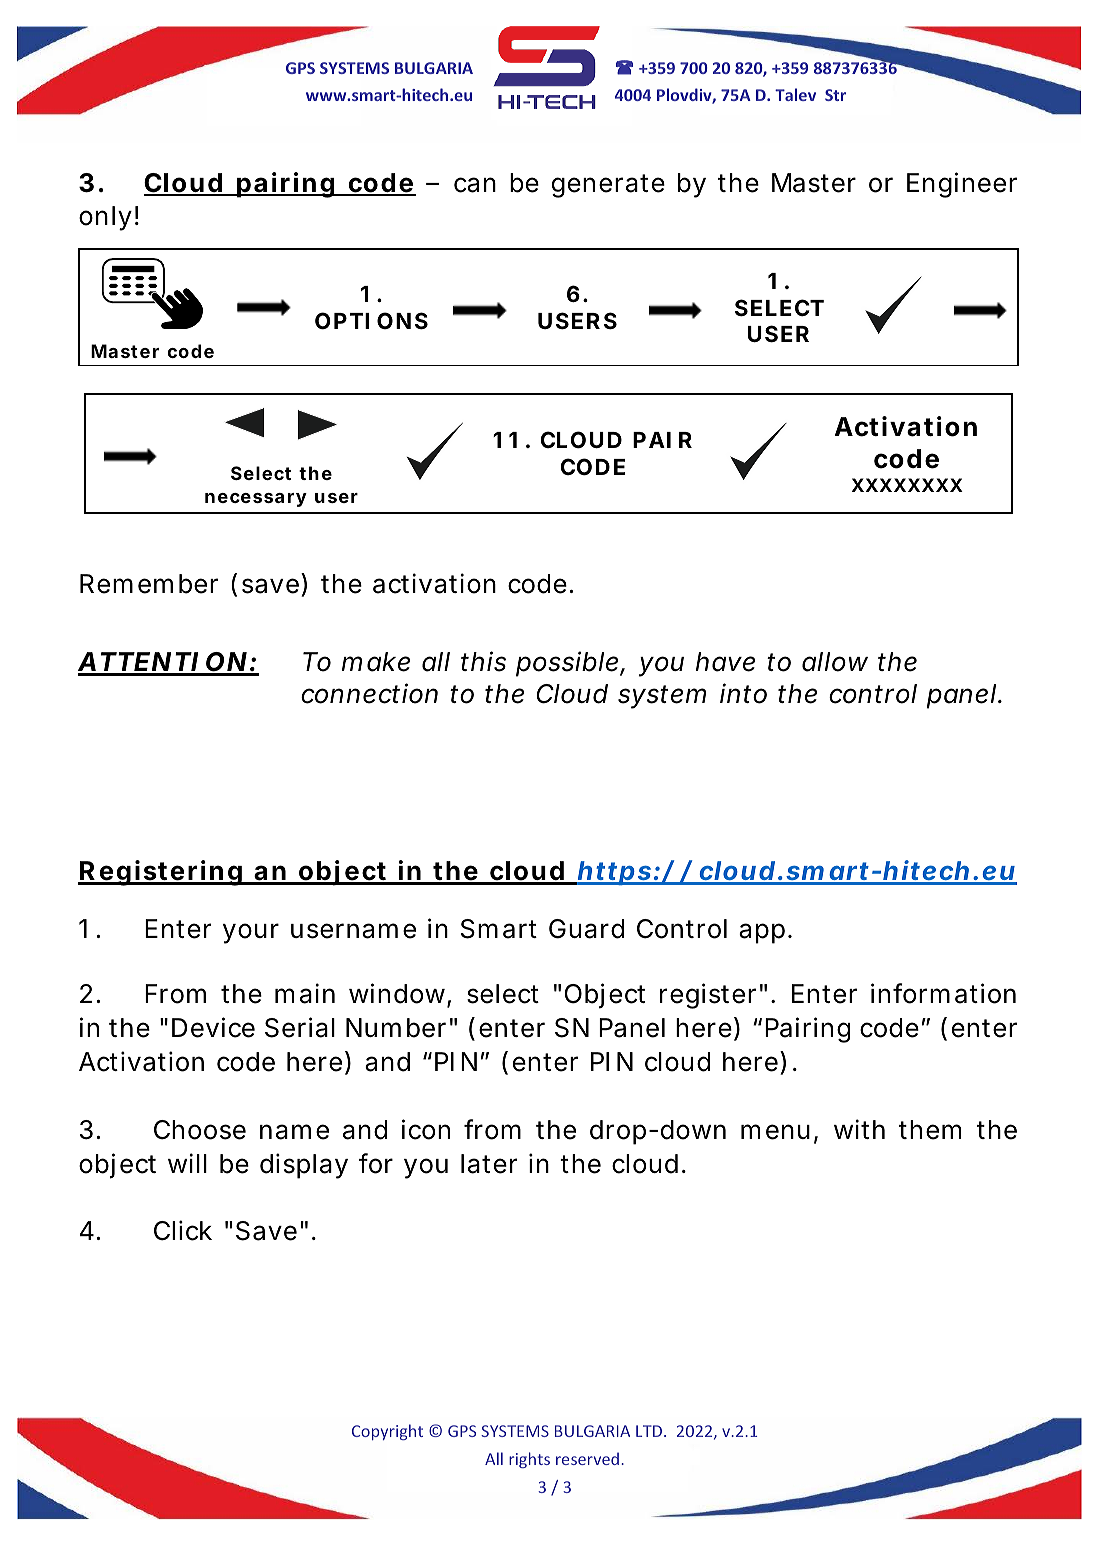 The image size is (1097, 1552). Describe the element at coordinates (387, 1432) in the image. I see `Copyright` at that location.
